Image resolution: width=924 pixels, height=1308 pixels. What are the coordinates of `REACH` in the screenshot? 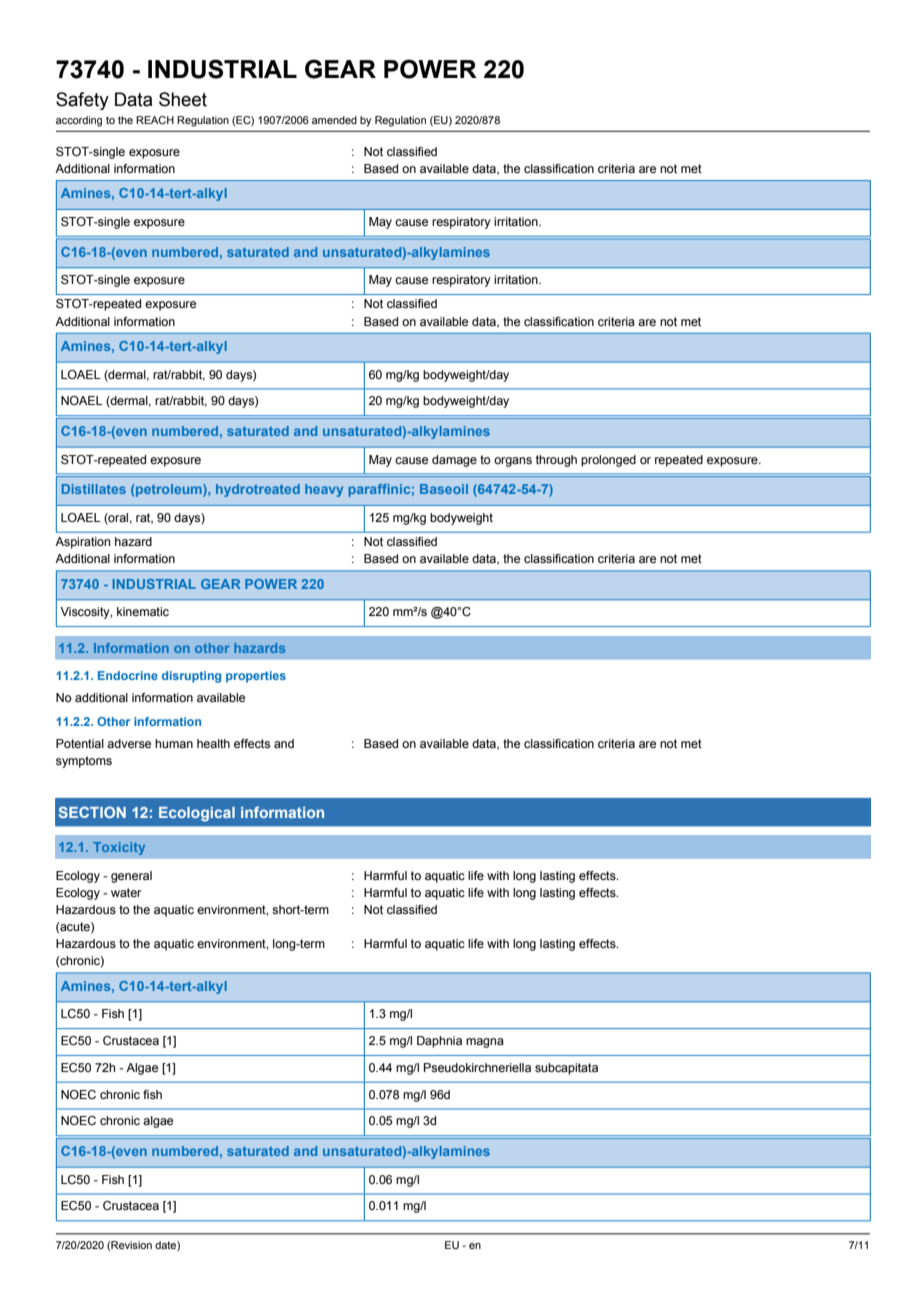 It's located at (155, 120).
